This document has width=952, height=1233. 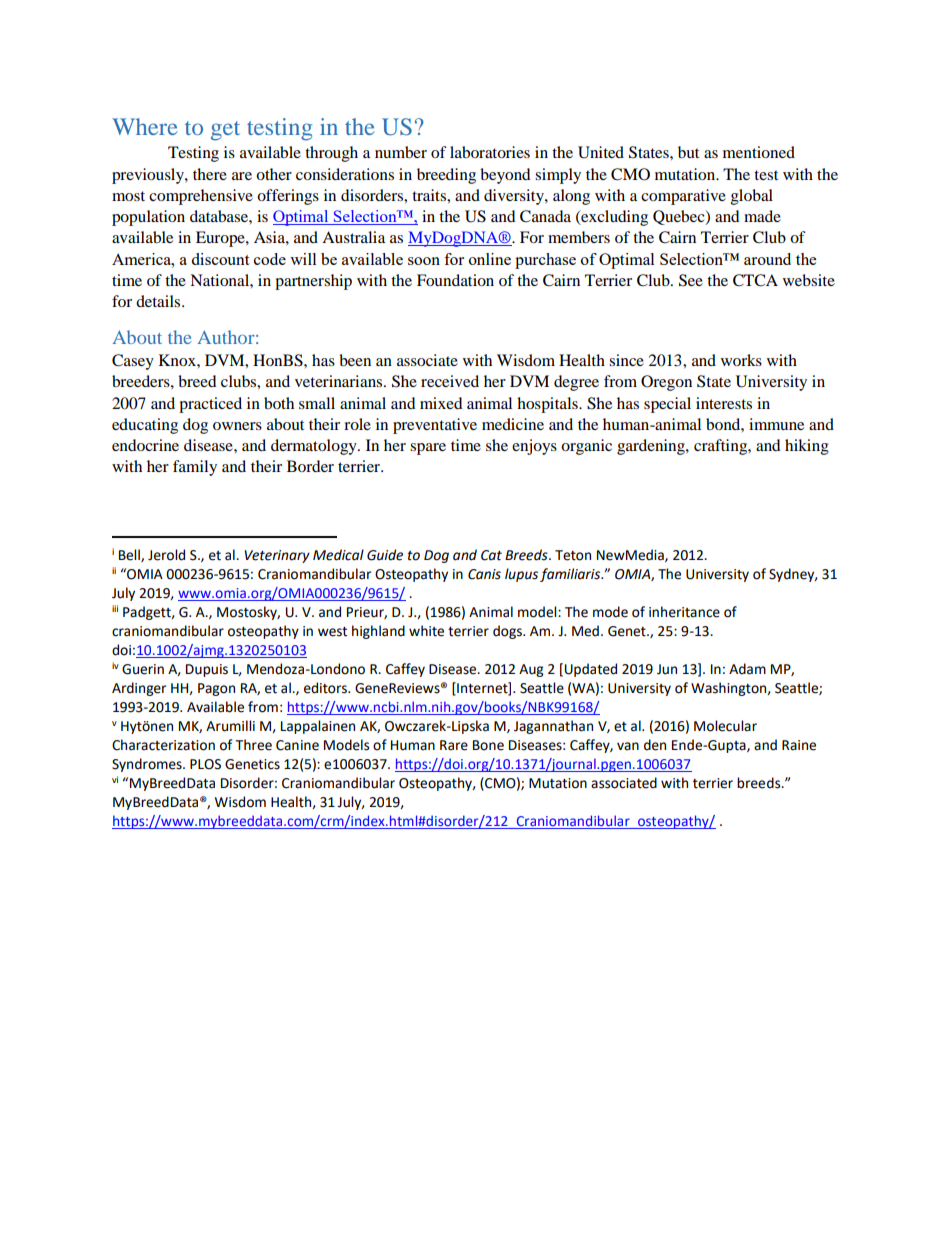 What do you see at coordinates (163, 745) in the document?
I see `Characterization` at bounding box center [163, 745].
